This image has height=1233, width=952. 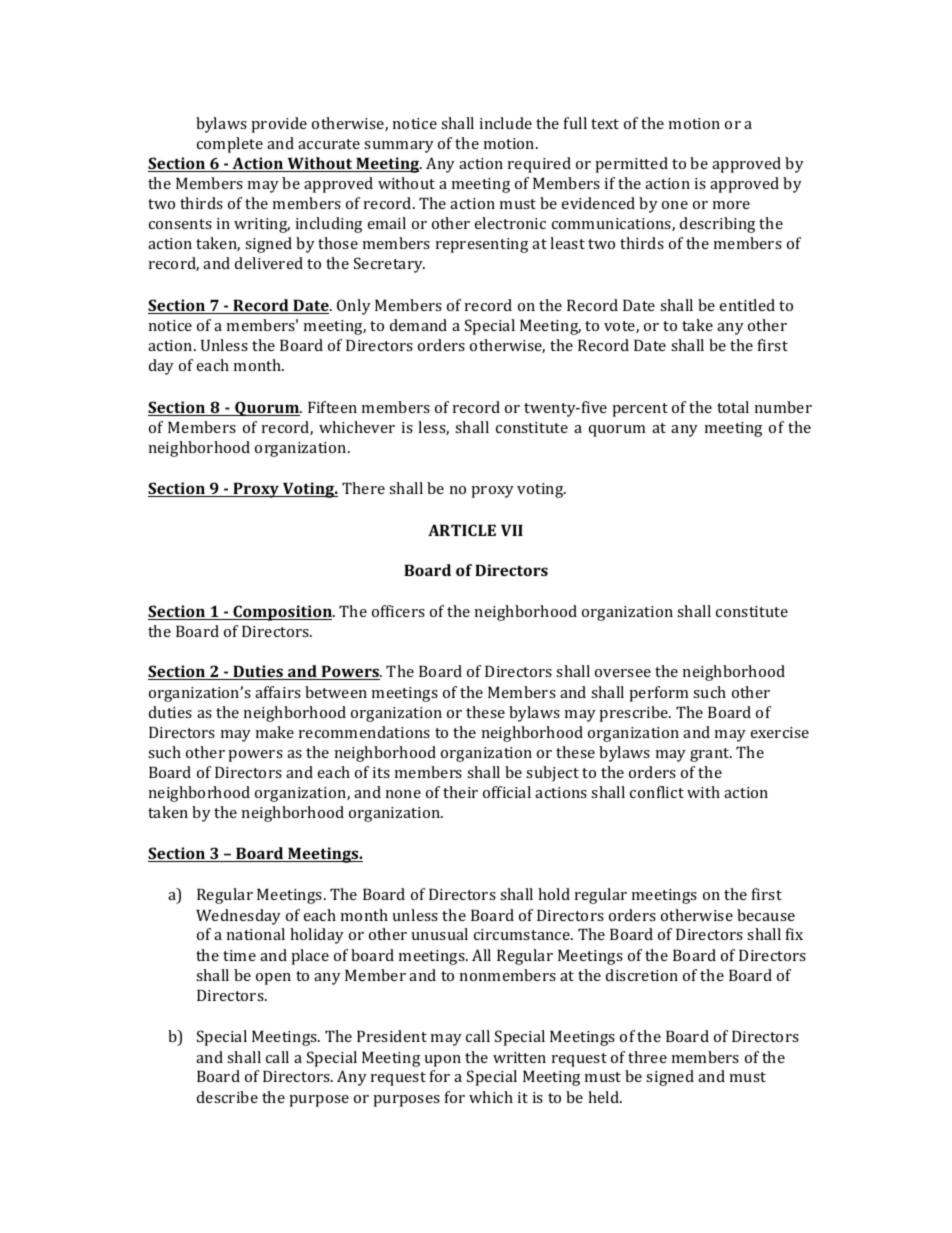 I want to click on more, so click(x=731, y=205).
